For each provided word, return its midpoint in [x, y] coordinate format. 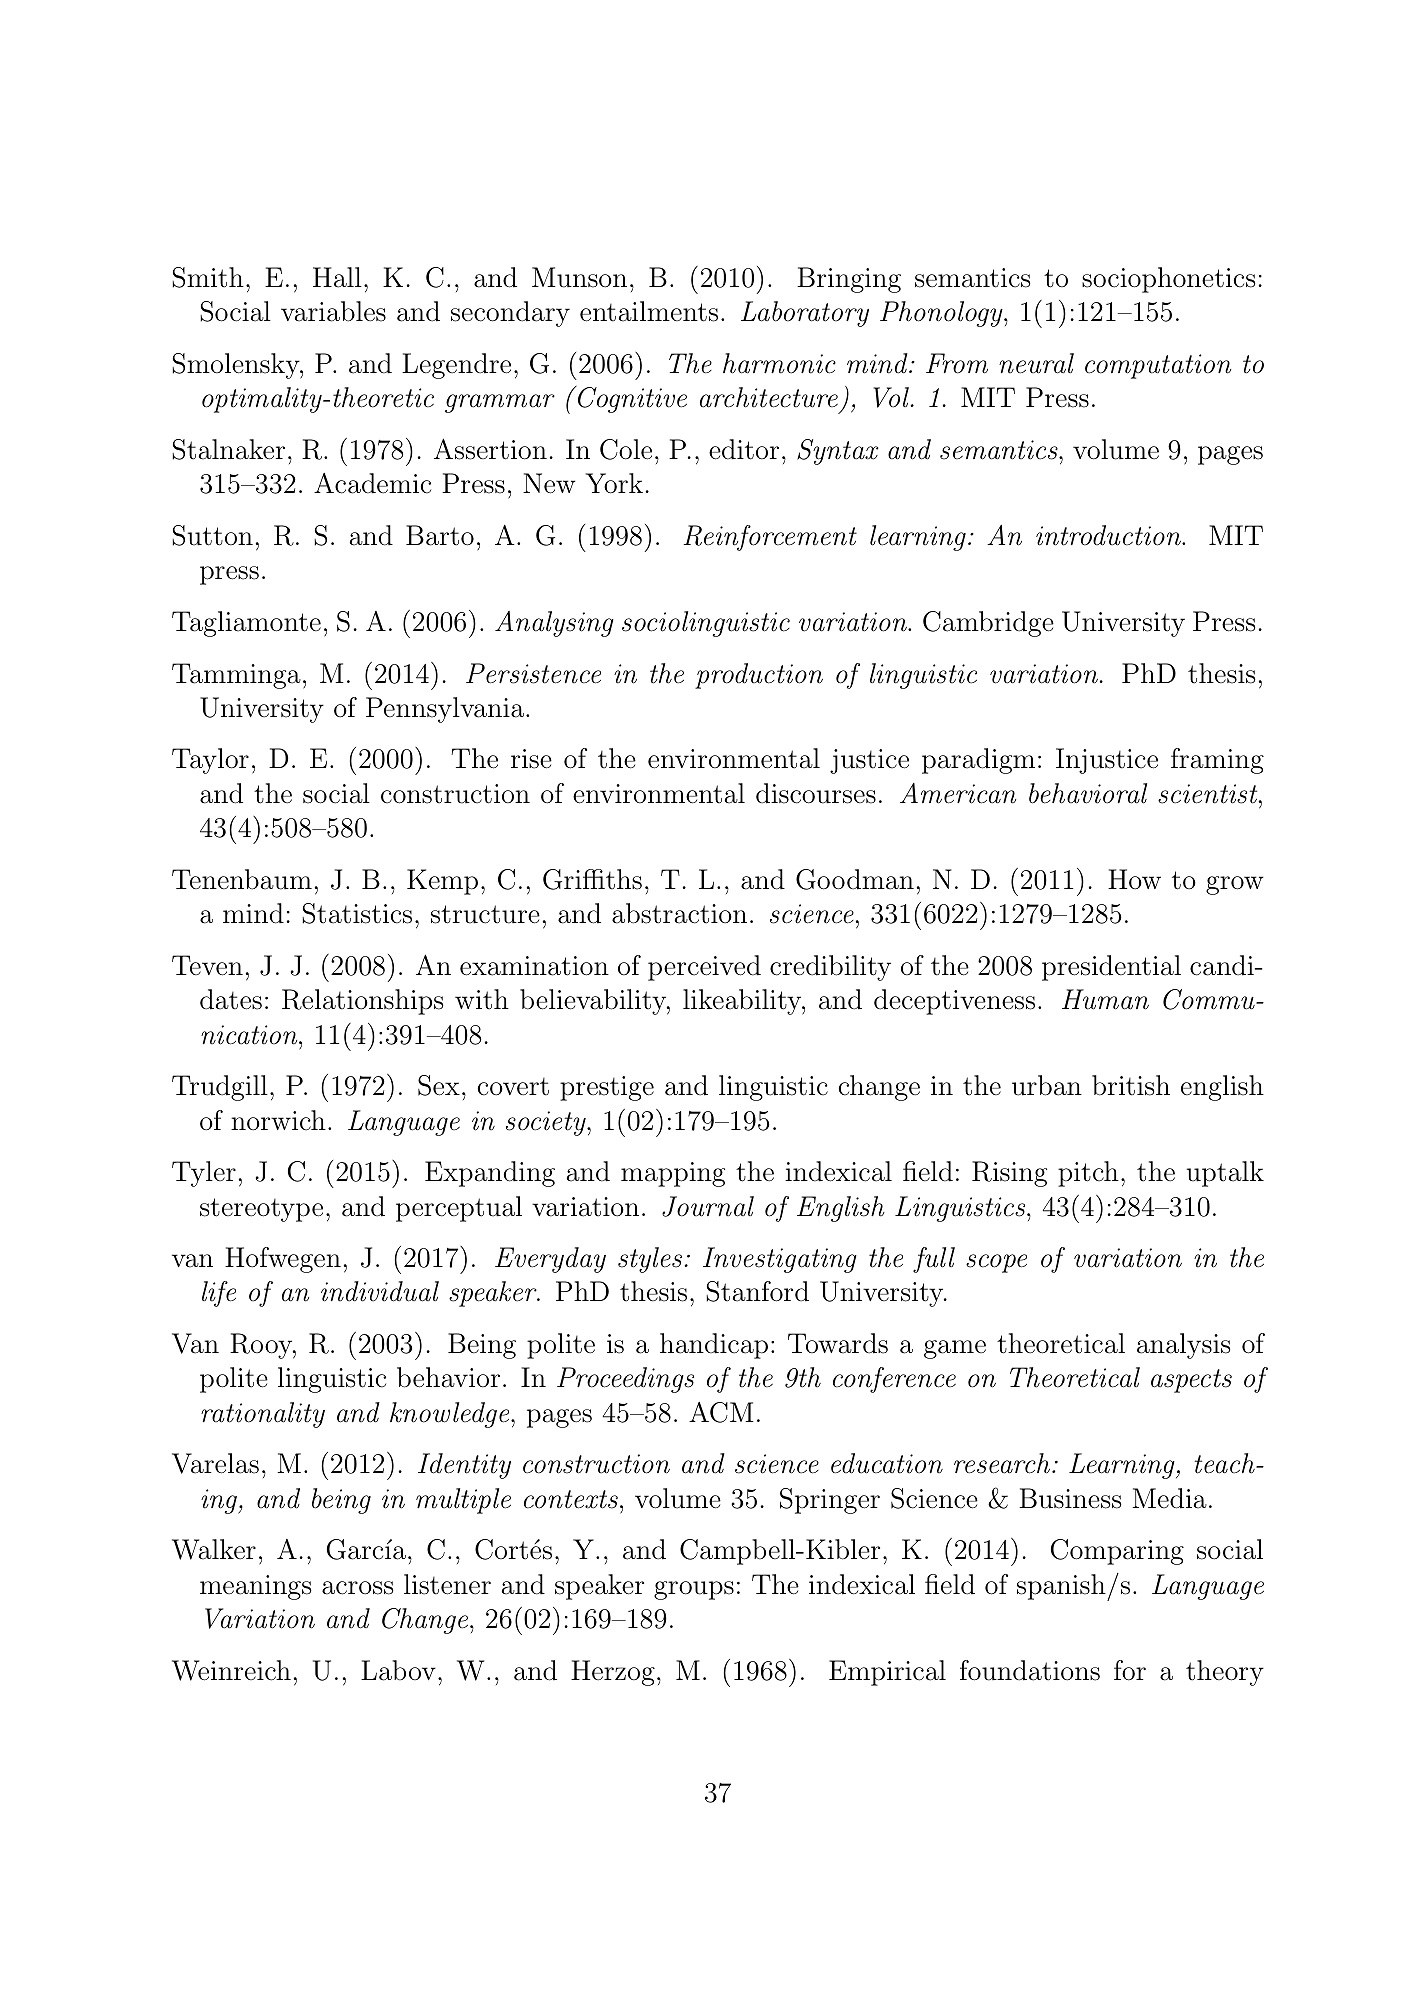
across [358, 1588]
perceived [704, 968]
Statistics [357, 913]
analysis [1184, 1346]
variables [333, 311]
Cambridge [988, 624]
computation [1158, 366]
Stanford [757, 1291]
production [759, 676]
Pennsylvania [445, 710]
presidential [1111, 968]
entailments [649, 311]
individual [380, 1291]
